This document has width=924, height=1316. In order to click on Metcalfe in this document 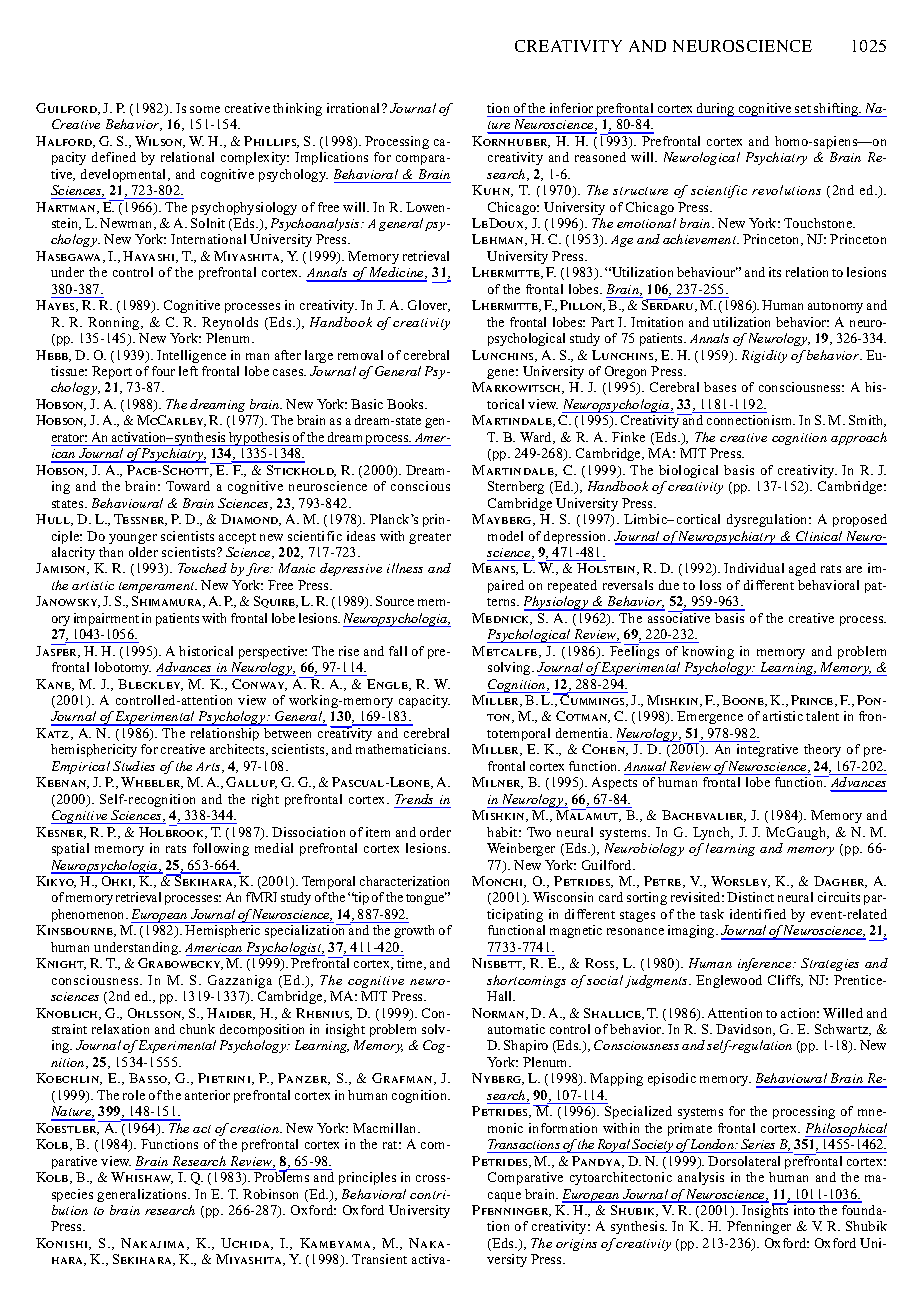, I will do `click(506, 652)`.
